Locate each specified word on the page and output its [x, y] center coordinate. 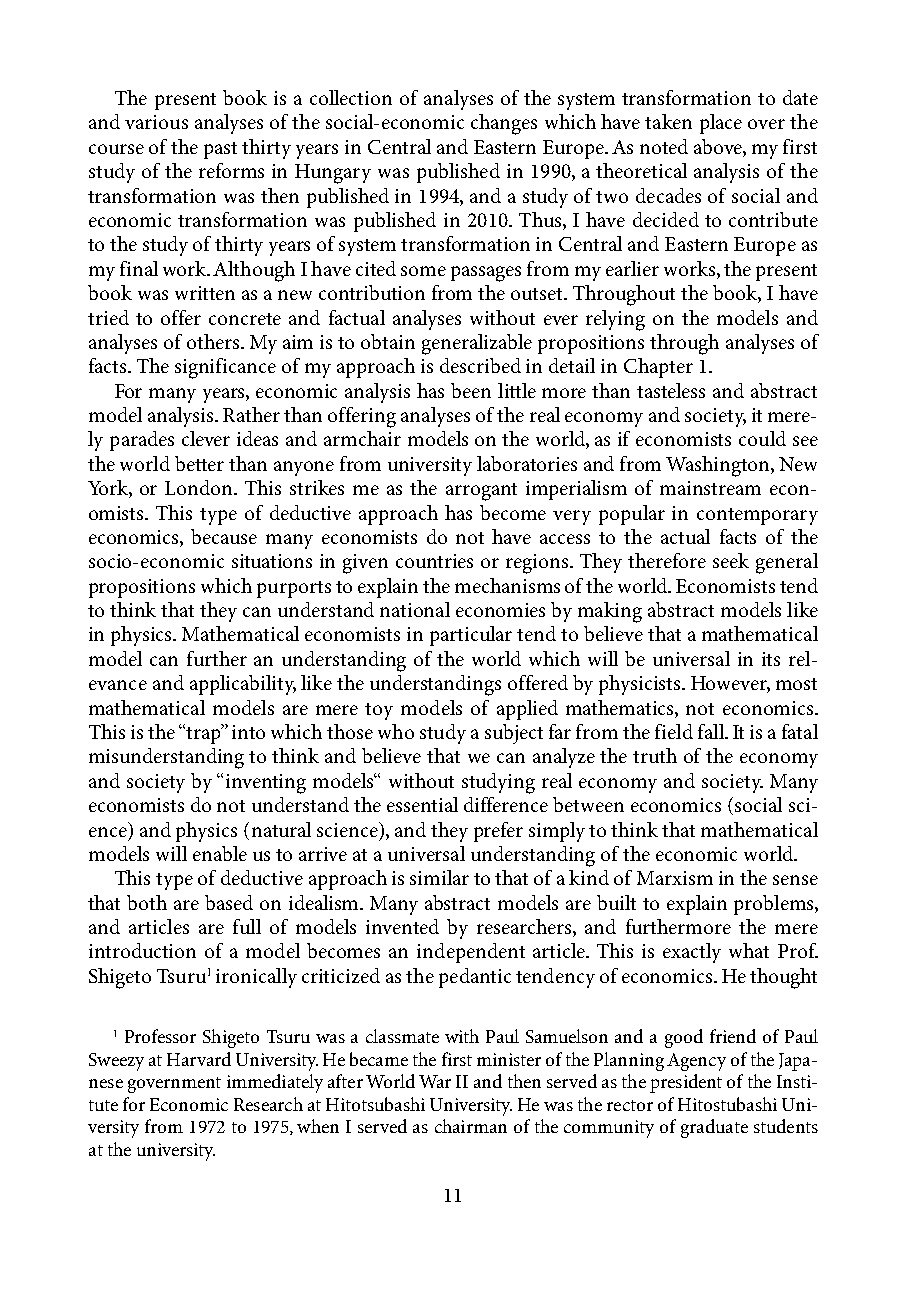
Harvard [199, 1059]
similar [439, 877]
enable [220, 853]
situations [272, 561]
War [435, 1081]
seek [731, 560]
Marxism [675, 878]
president [686, 1083]
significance [225, 368]
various [156, 122]
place [721, 124]
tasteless [671, 390]
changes [504, 124]
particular [471, 636]
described [480, 365]
